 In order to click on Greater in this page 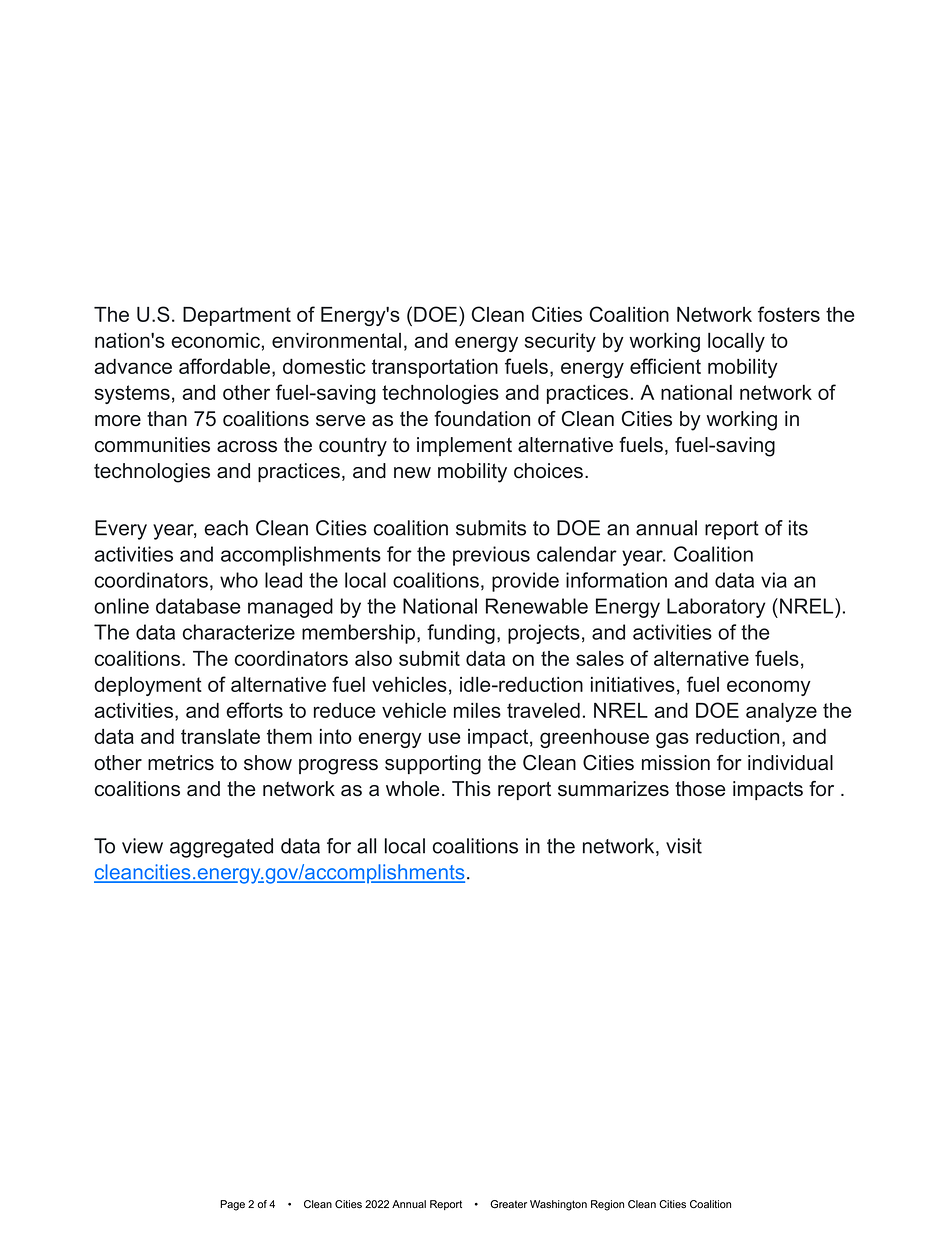, I will do `click(508, 1204)`.
